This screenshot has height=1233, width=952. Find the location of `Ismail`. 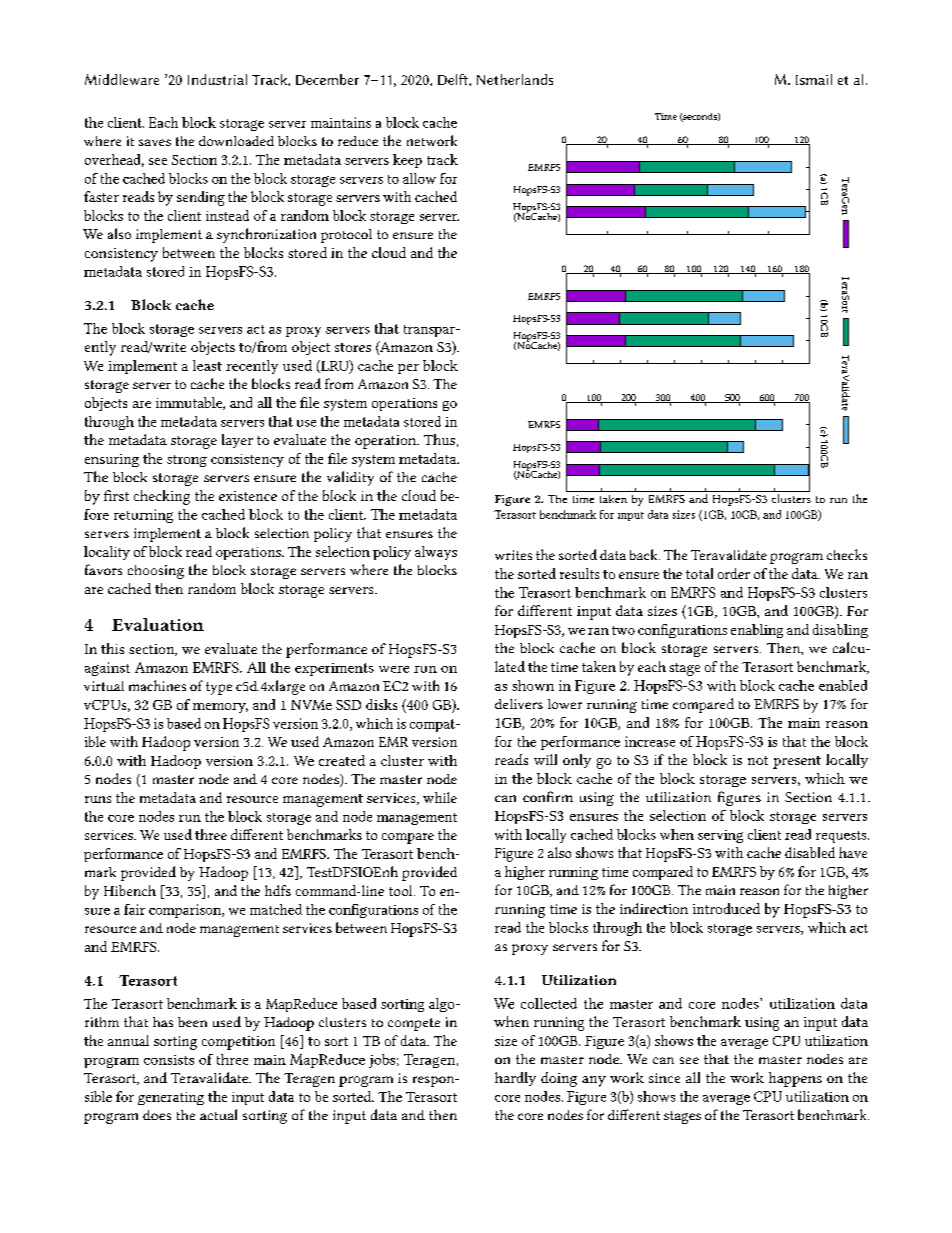

Ismail is located at coordinates (814, 79).
